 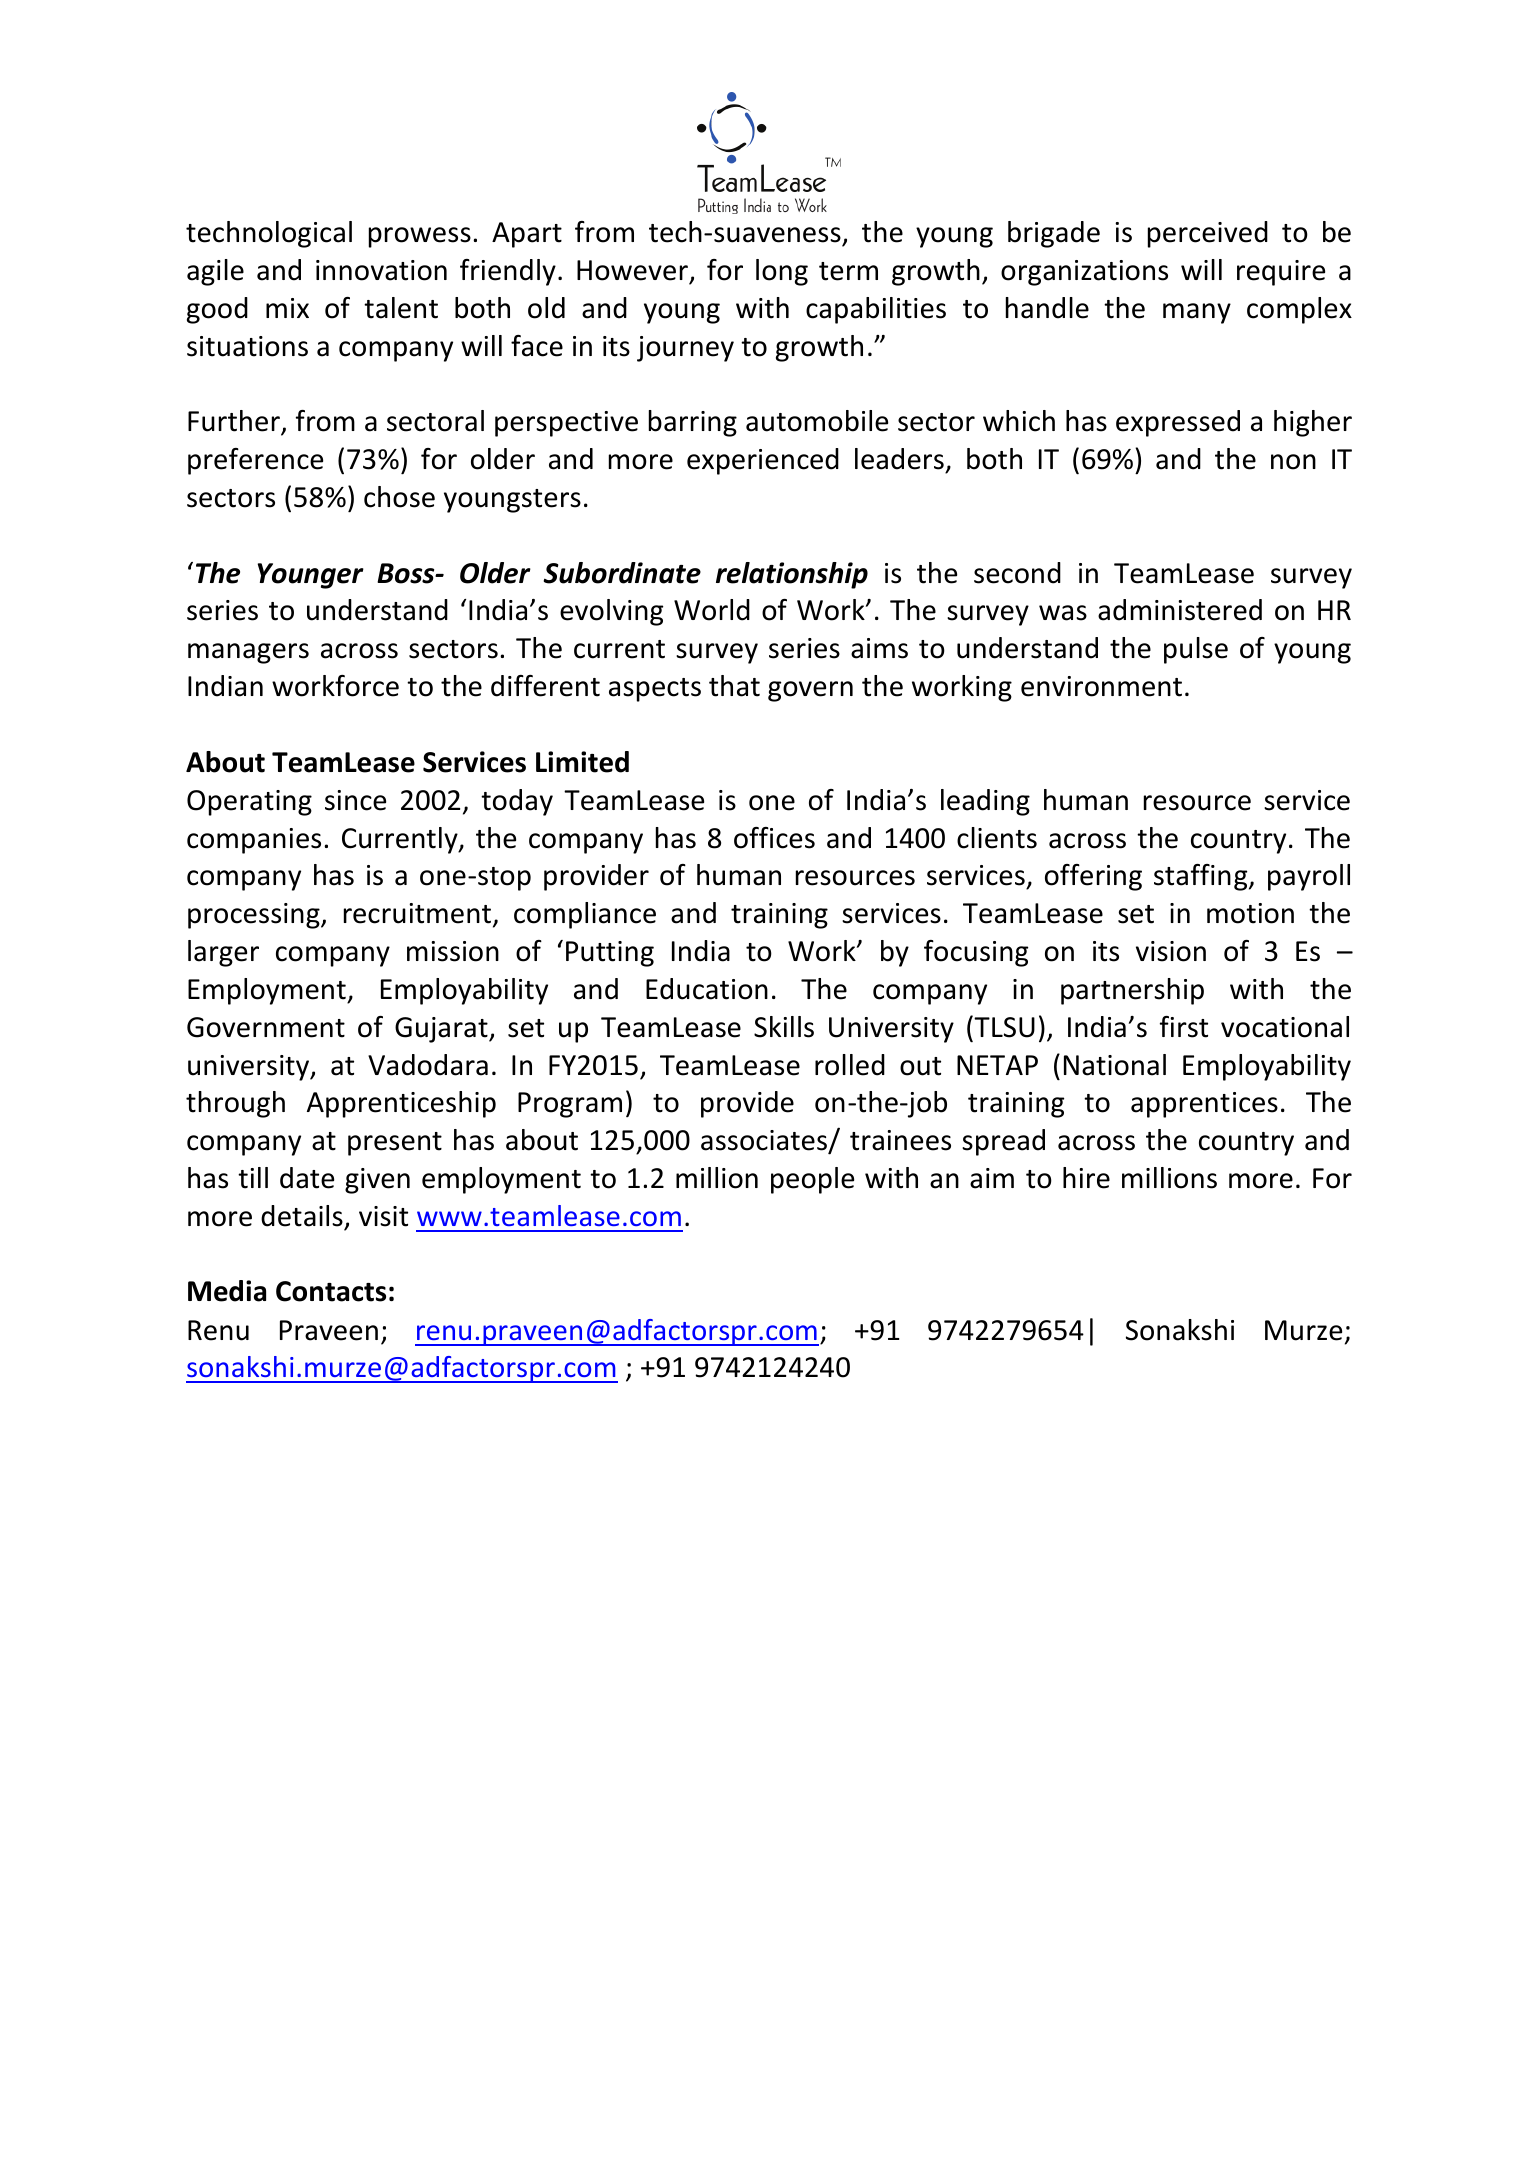 What do you see at coordinates (1101, 686) in the screenshot?
I see `environment` at bounding box center [1101, 686].
